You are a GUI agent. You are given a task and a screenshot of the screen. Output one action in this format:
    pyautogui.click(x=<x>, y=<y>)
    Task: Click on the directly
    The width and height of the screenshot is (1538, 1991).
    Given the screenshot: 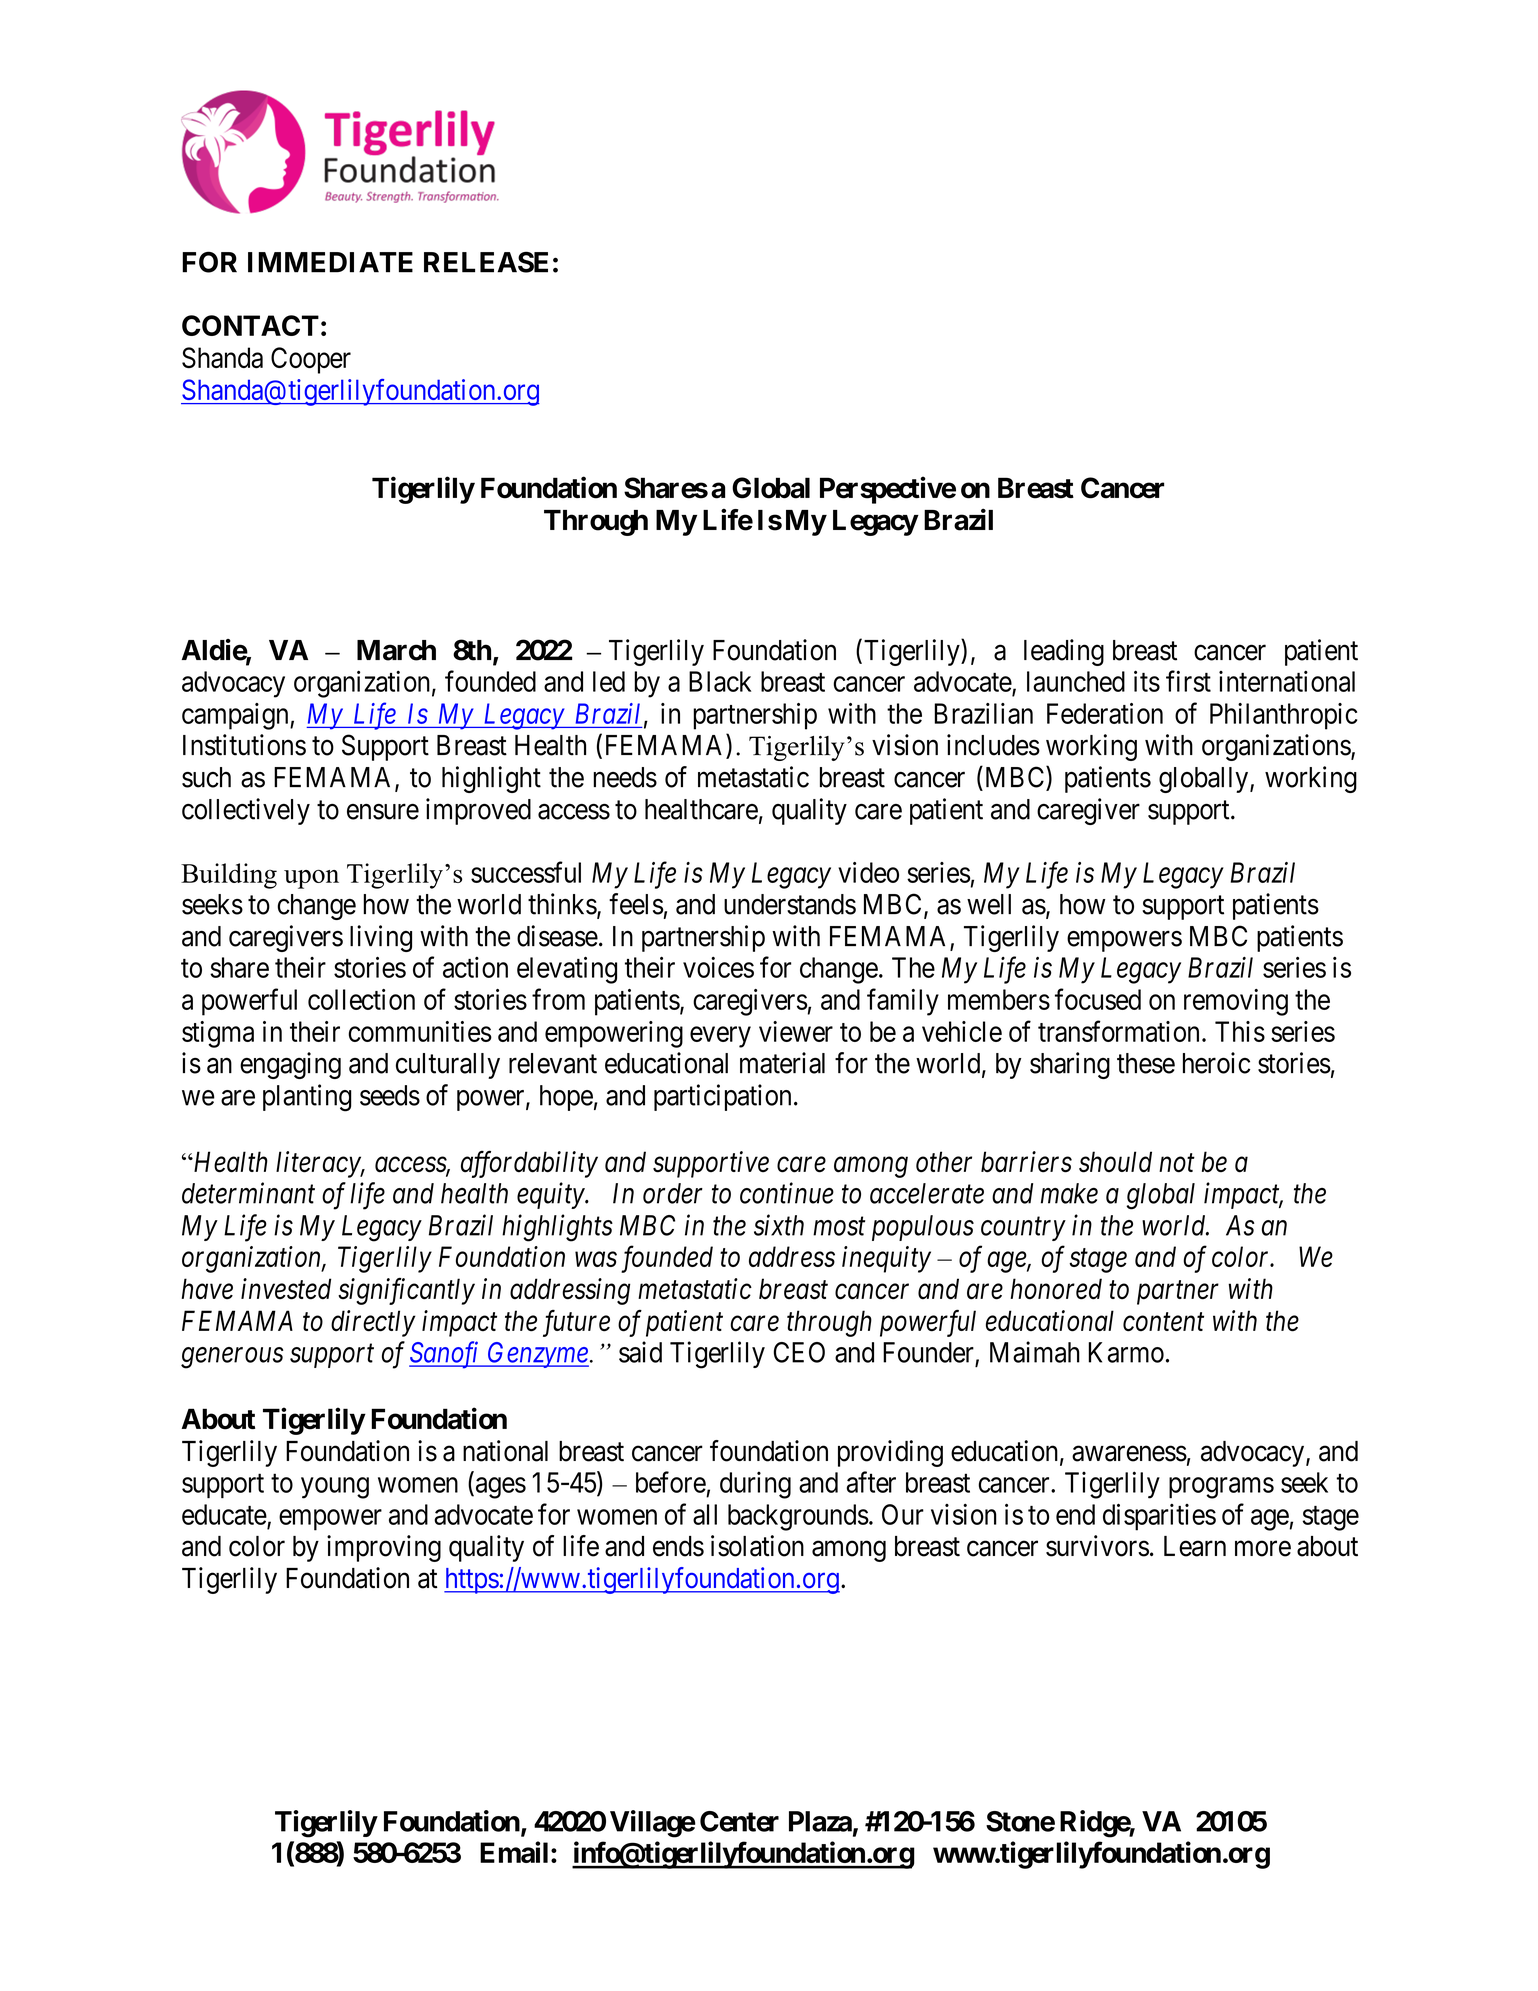 What is the action you would take?
    pyautogui.click(x=373, y=1323)
